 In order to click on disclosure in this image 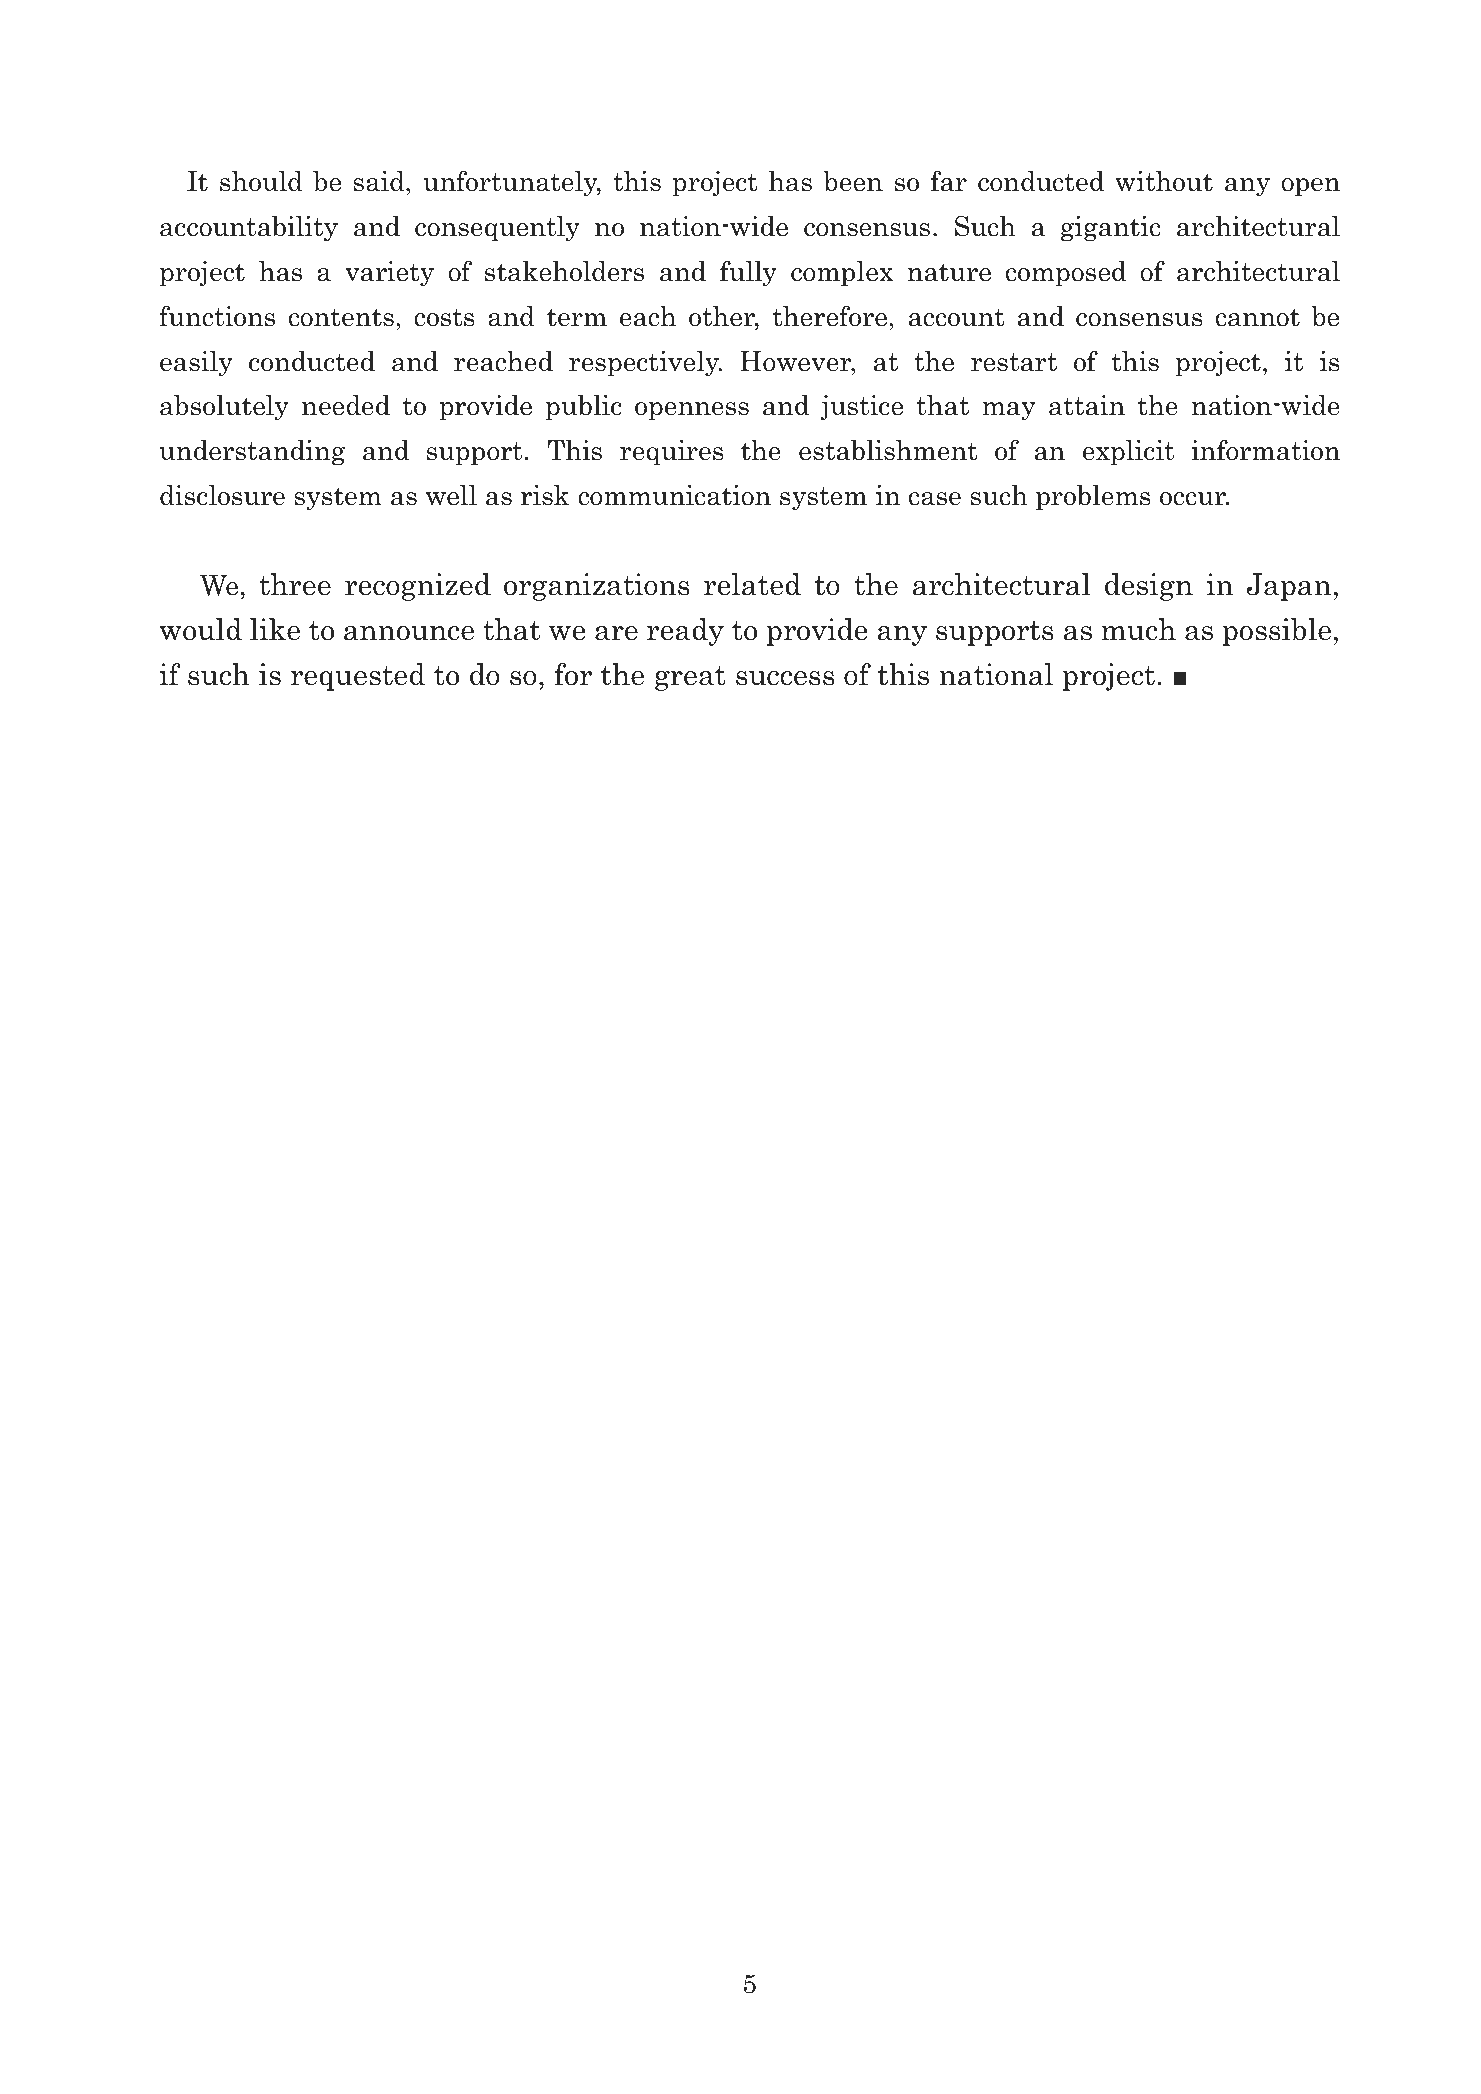, I will do `click(222, 495)`.
